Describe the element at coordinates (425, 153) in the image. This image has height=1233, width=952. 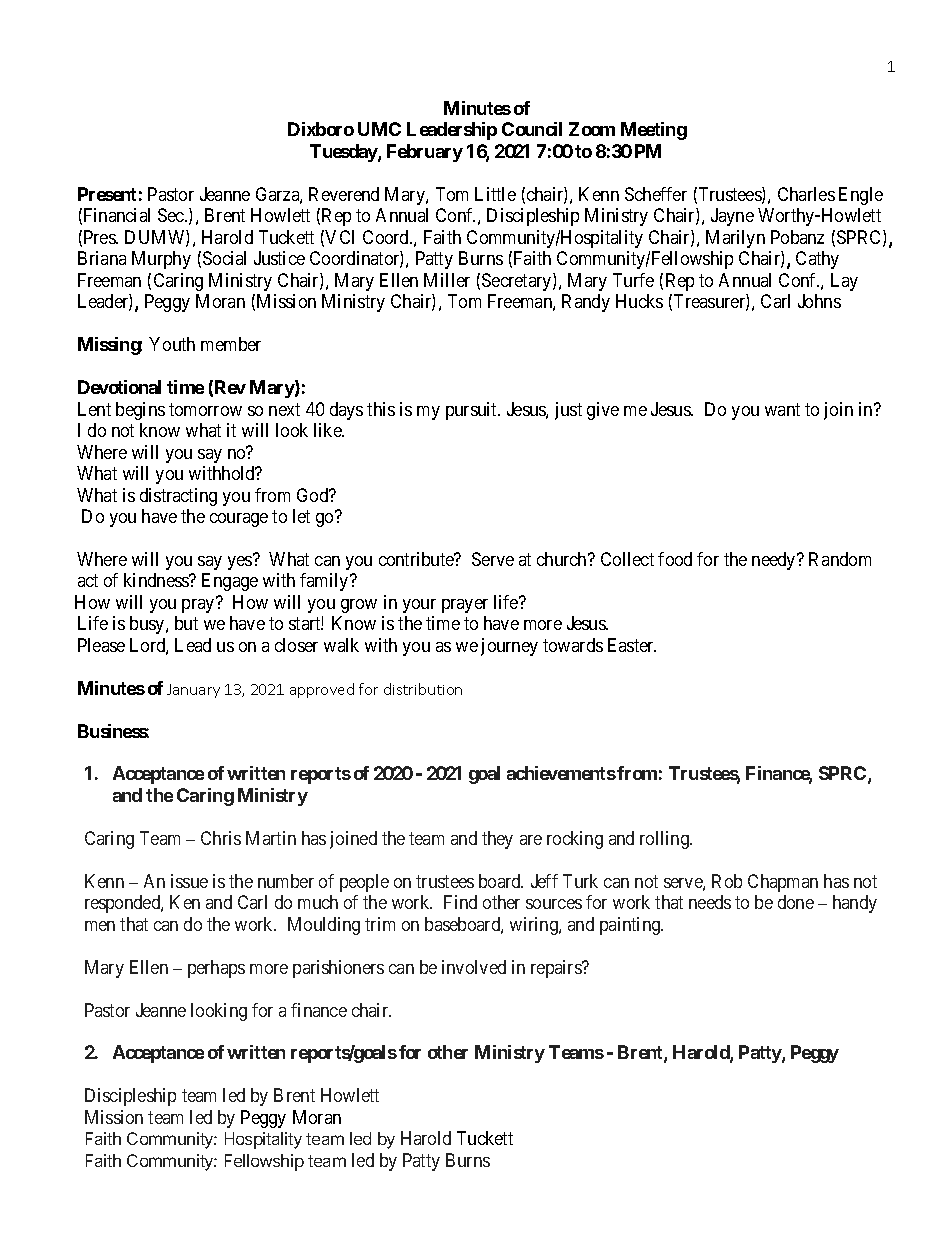
I see `February` at that location.
